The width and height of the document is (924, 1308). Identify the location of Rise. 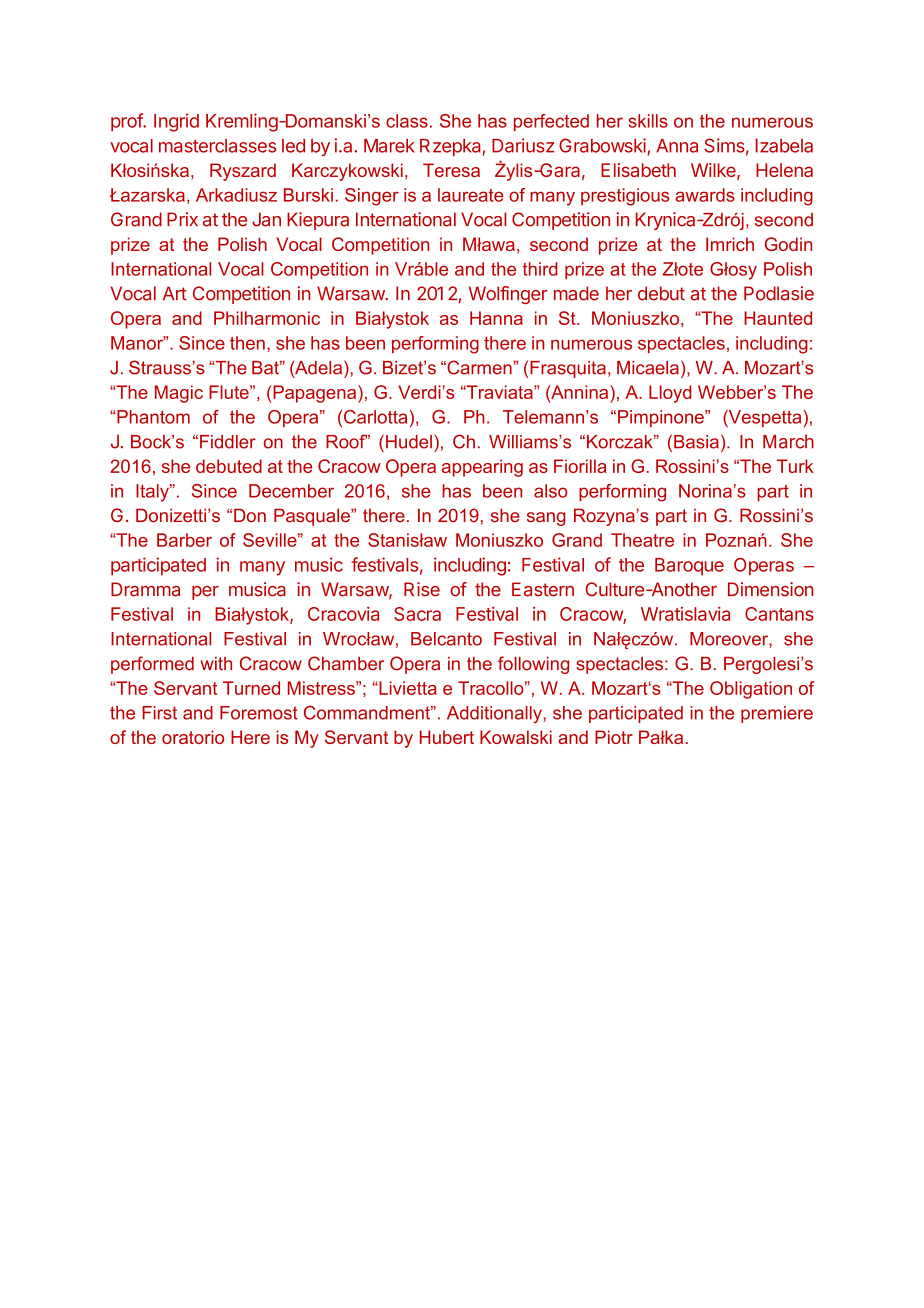
(422, 589).
